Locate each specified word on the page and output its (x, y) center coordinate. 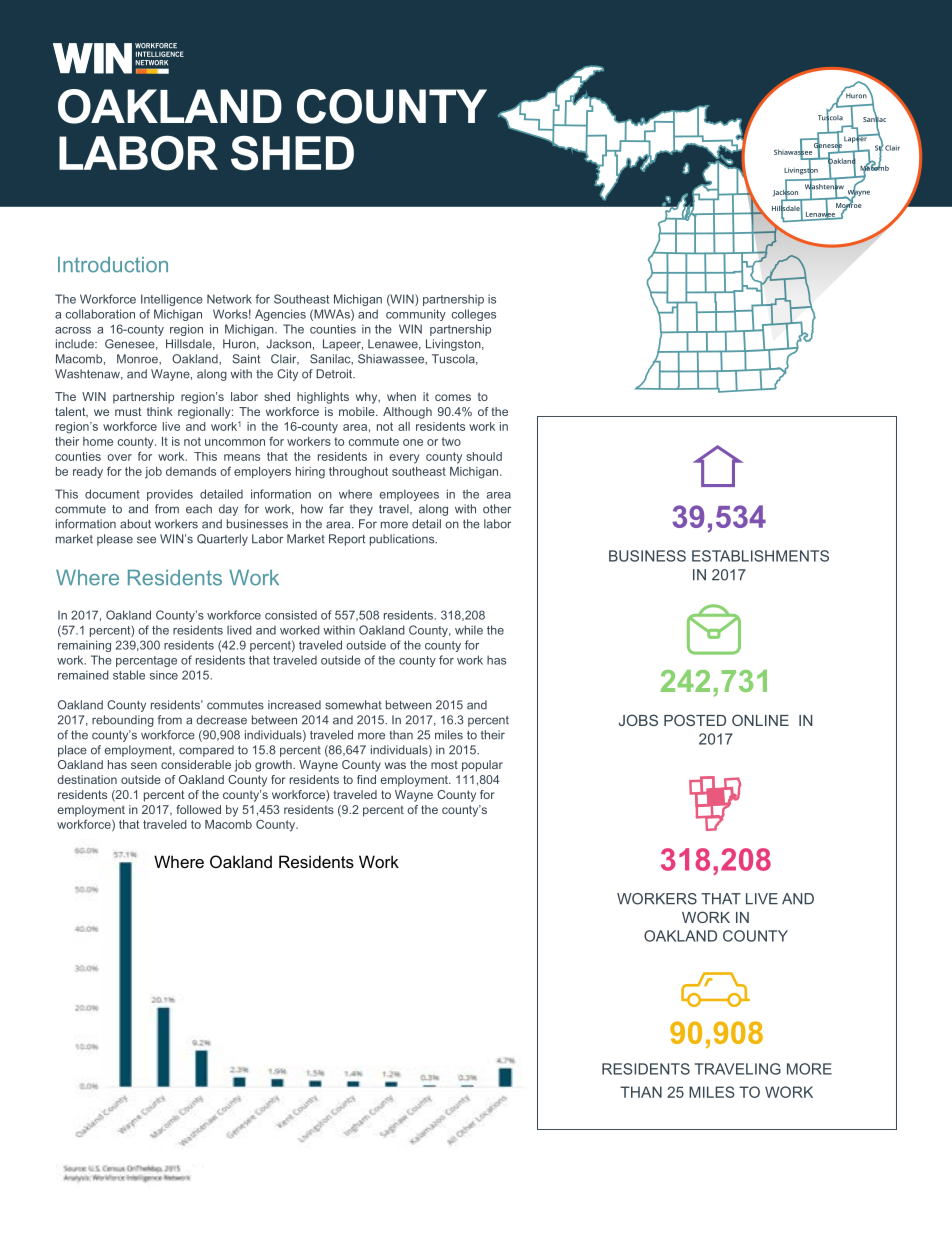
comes (453, 397)
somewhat (353, 705)
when (401, 396)
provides (170, 495)
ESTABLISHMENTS (760, 556)
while (469, 630)
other (497, 509)
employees (409, 495)
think (160, 411)
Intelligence (172, 300)
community (416, 315)
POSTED (695, 720)
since (164, 675)
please (115, 540)
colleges (474, 315)
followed (198, 809)
